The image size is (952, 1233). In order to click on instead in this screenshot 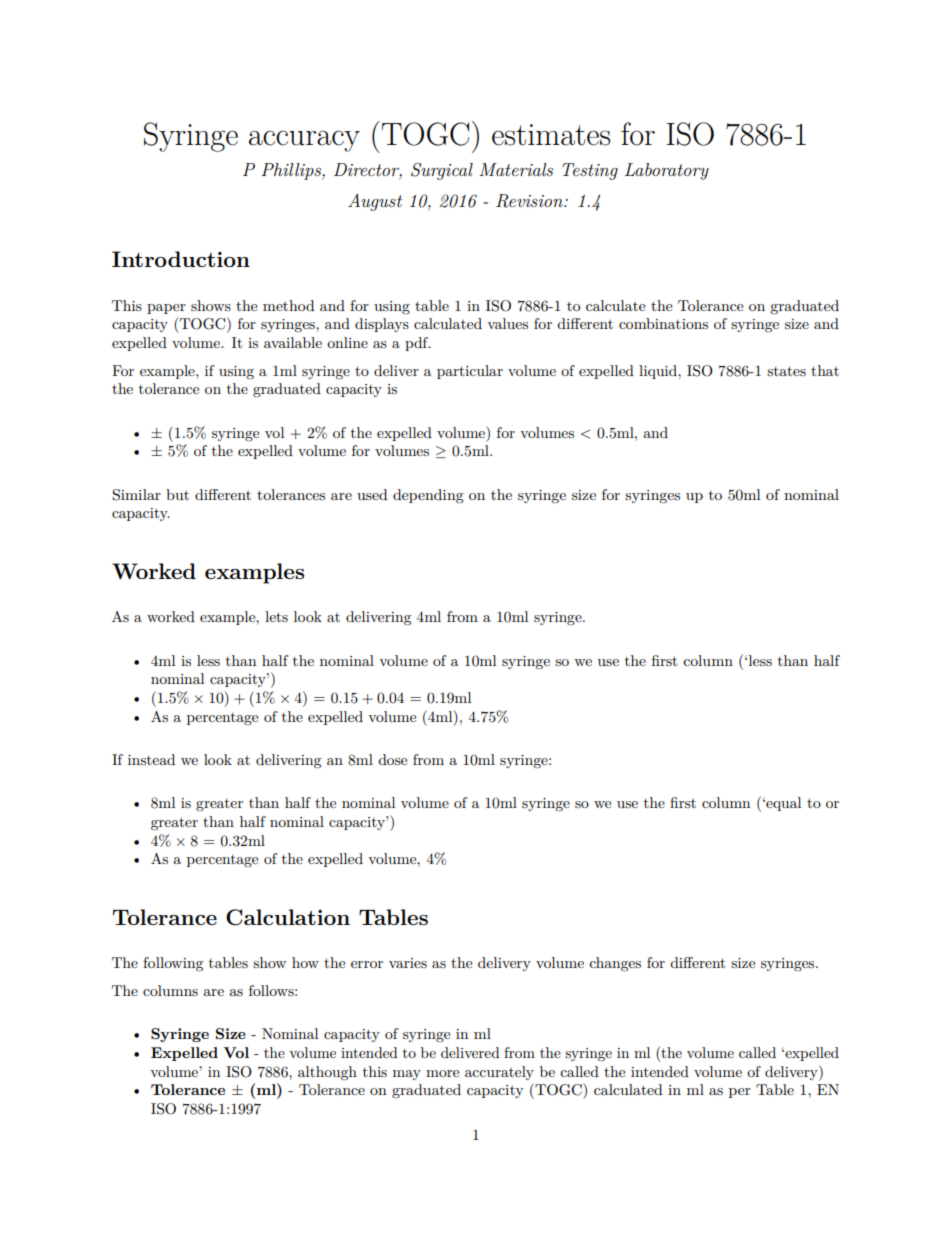, I will do `click(151, 759)`.
